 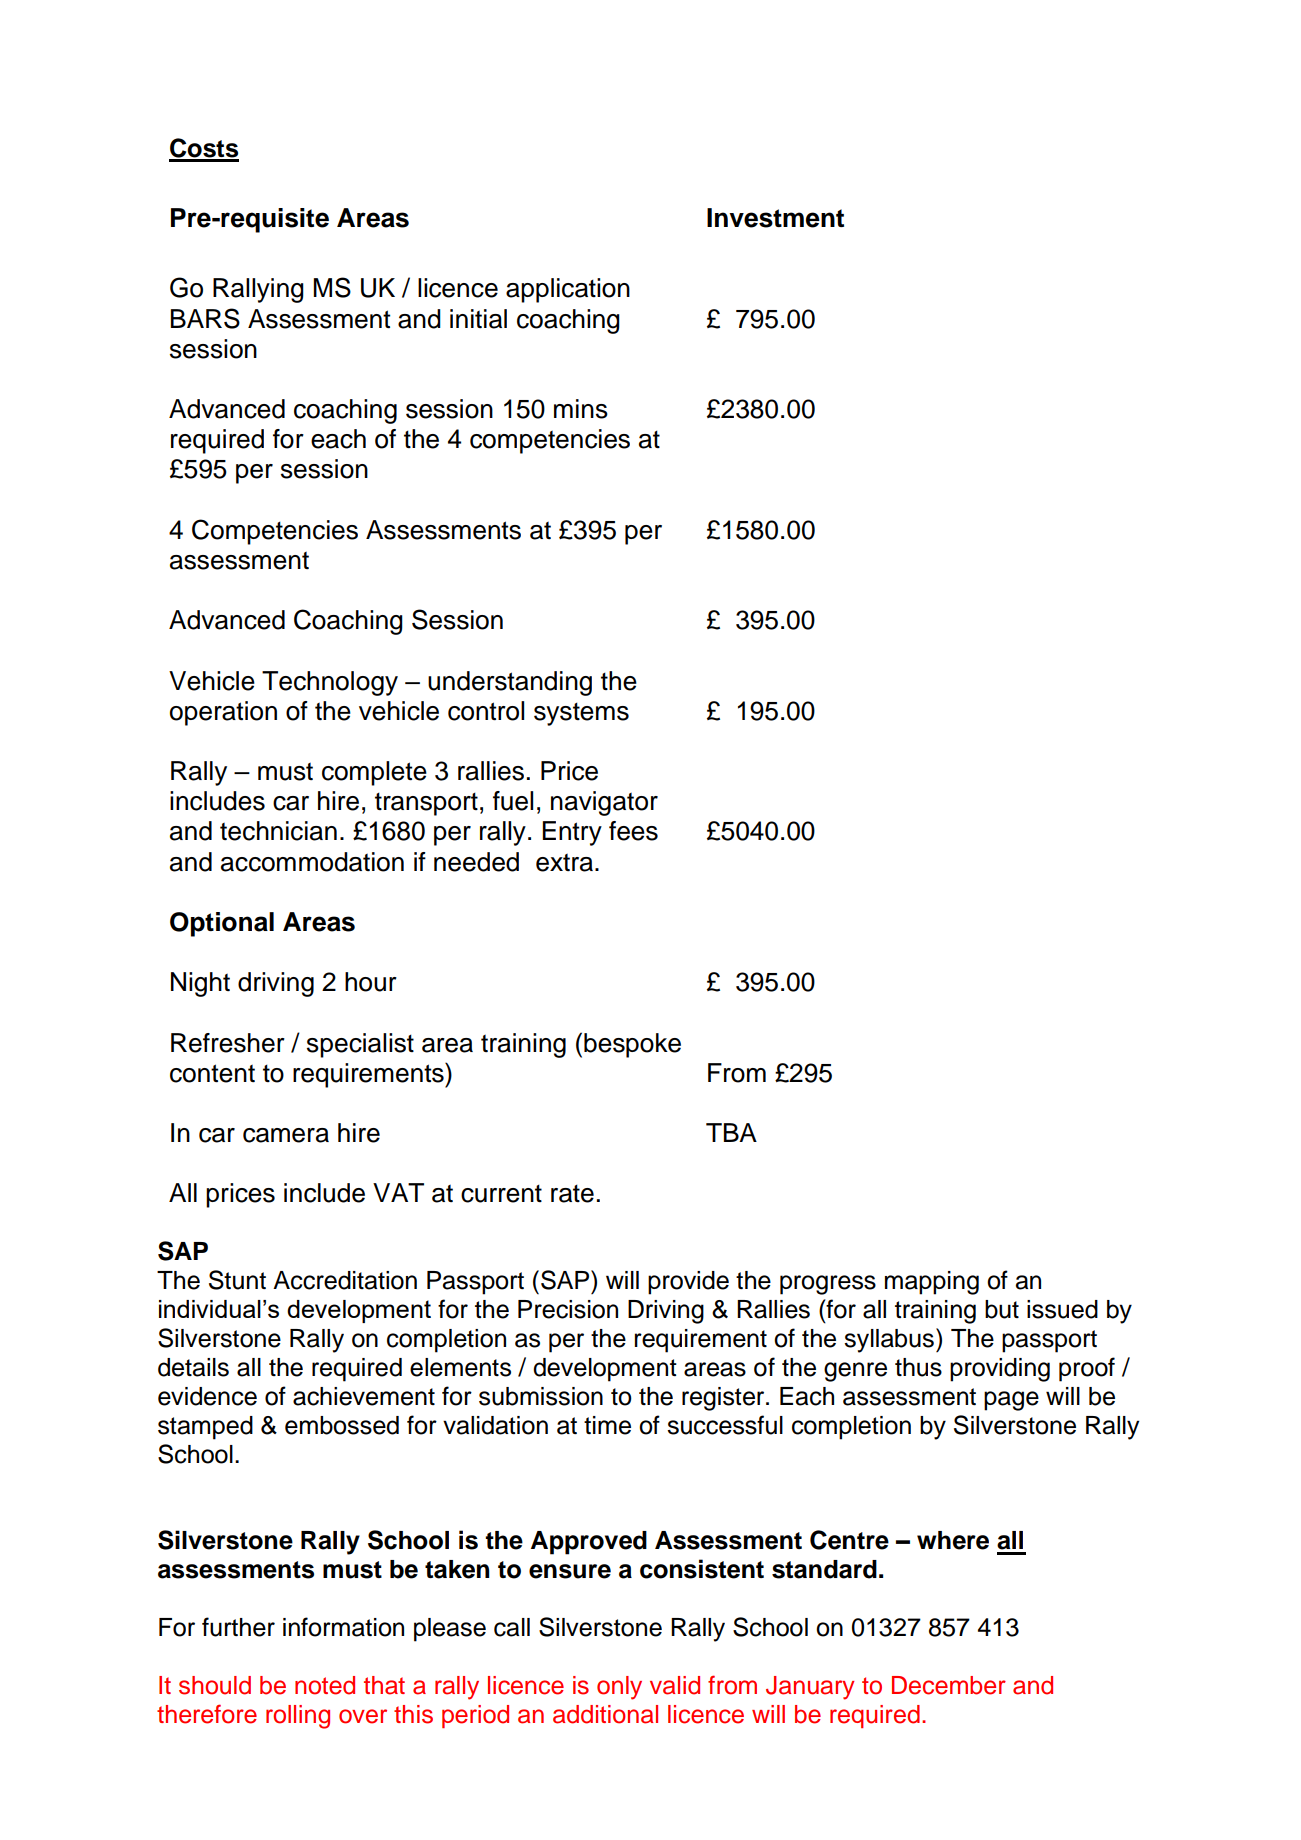 What do you see at coordinates (1002, 1309) in the page?
I see `but` at bounding box center [1002, 1309].
